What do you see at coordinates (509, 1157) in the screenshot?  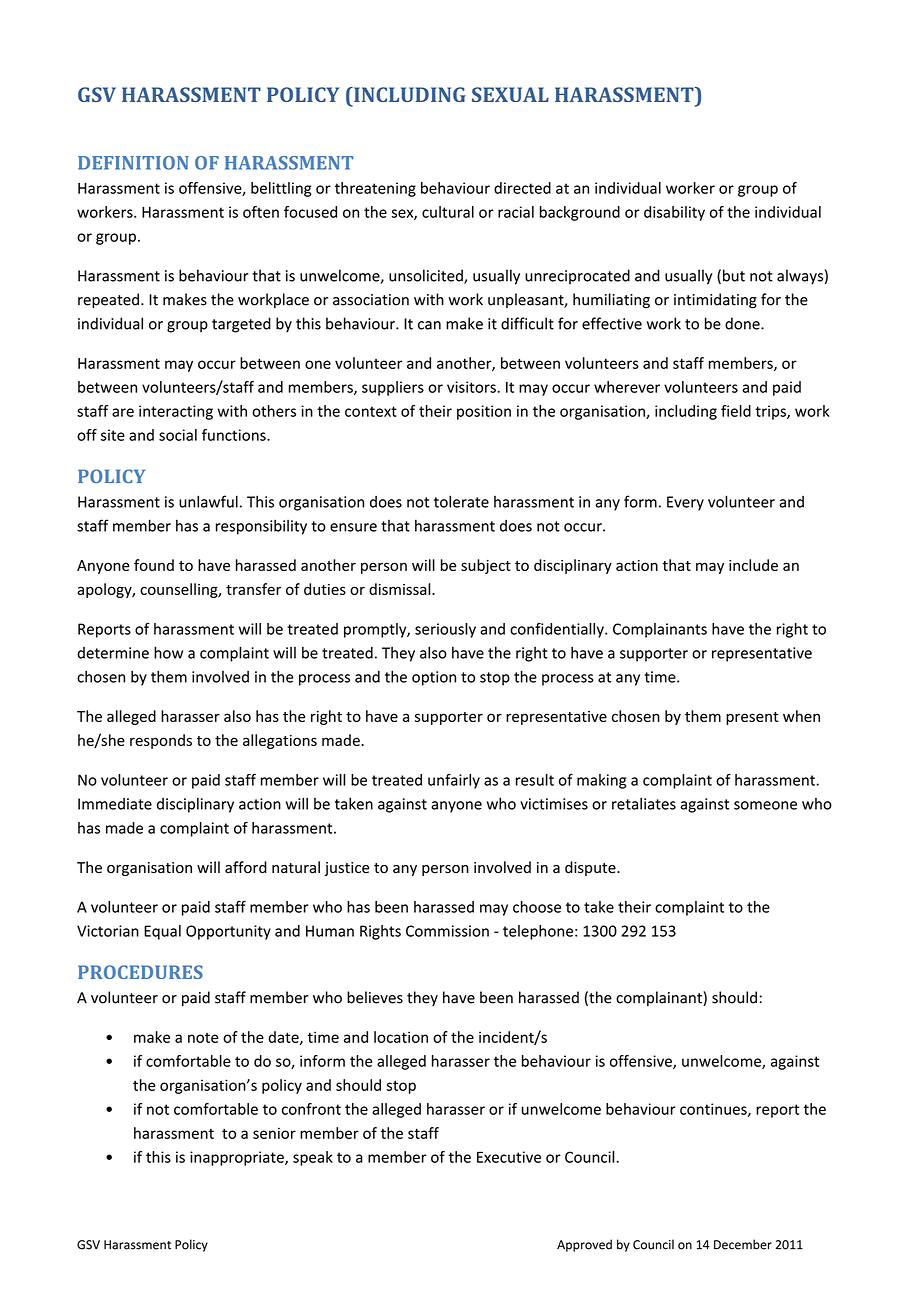 I see `Executive` at bounding box center [509, 1157].
